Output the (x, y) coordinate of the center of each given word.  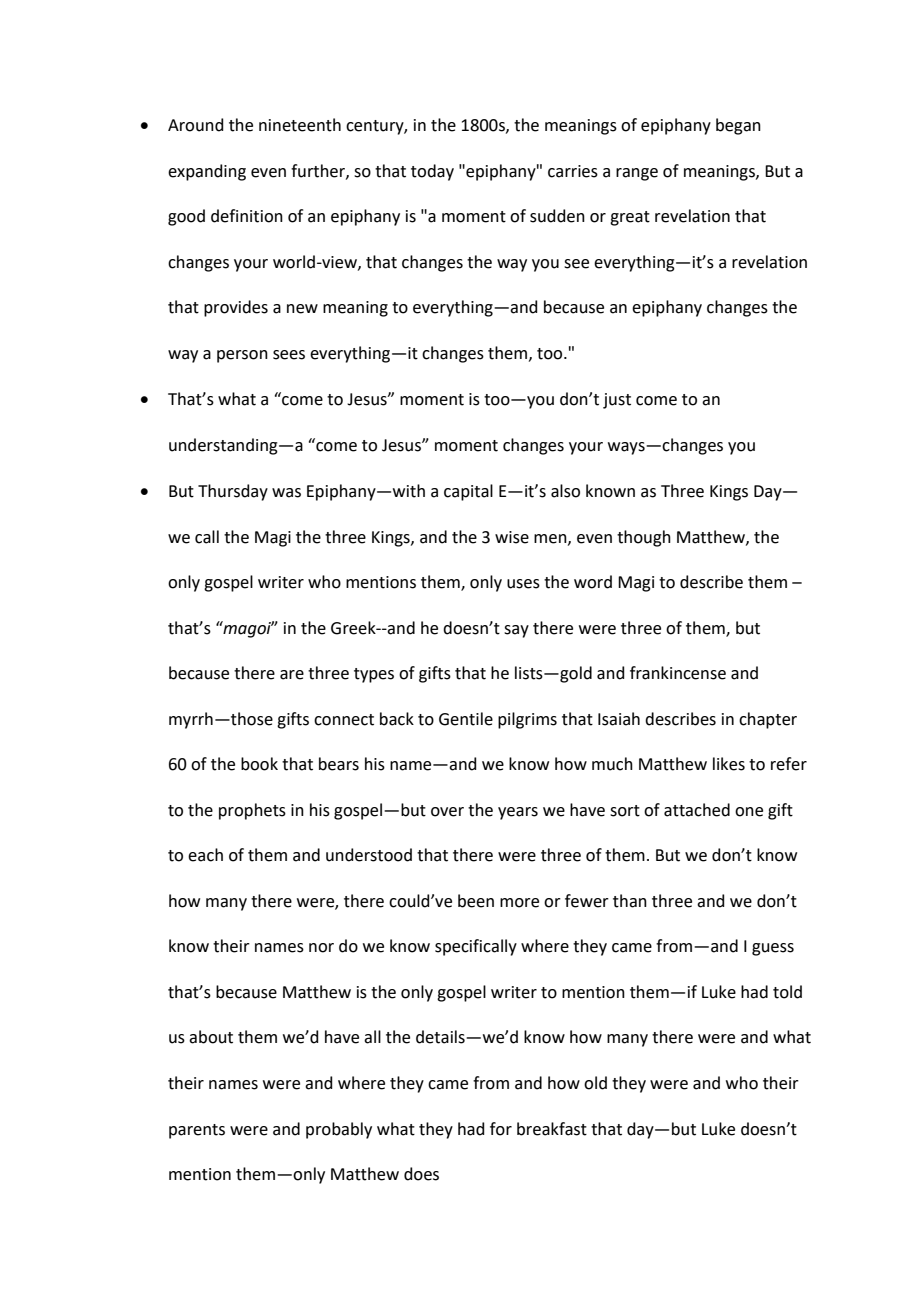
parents (197, 1131)
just (617, 401)
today (432, 172)
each (205, 855)
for (501, 1129)
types (374, 675)
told (787, 992)
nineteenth (300, 125)
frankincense (678, 673)
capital (468, 492)
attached (697, 810)
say (516, 631)
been (476, 901)
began (738, 126)
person (242, 356)
